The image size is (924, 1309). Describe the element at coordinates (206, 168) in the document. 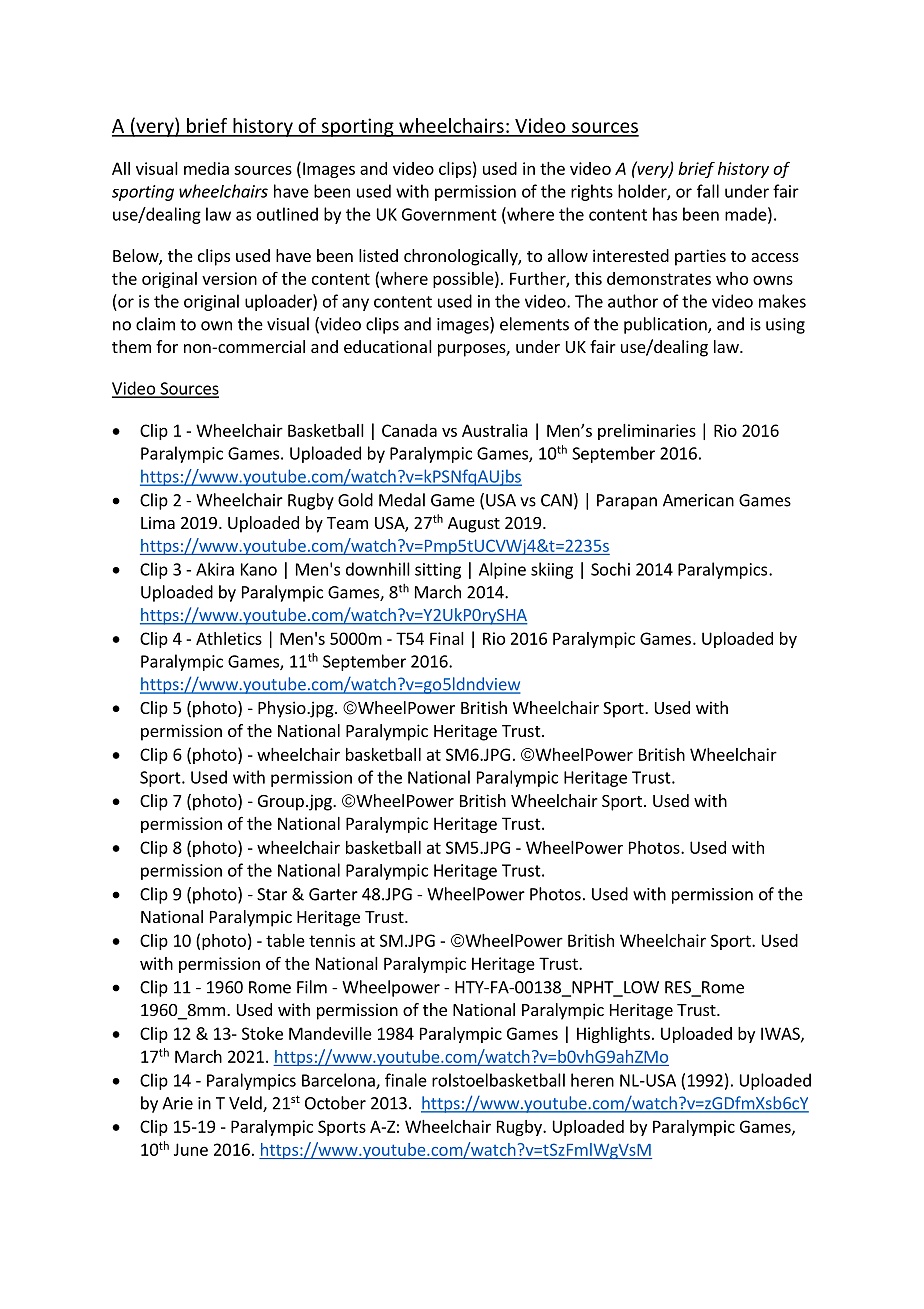

I see `media` at that location.
